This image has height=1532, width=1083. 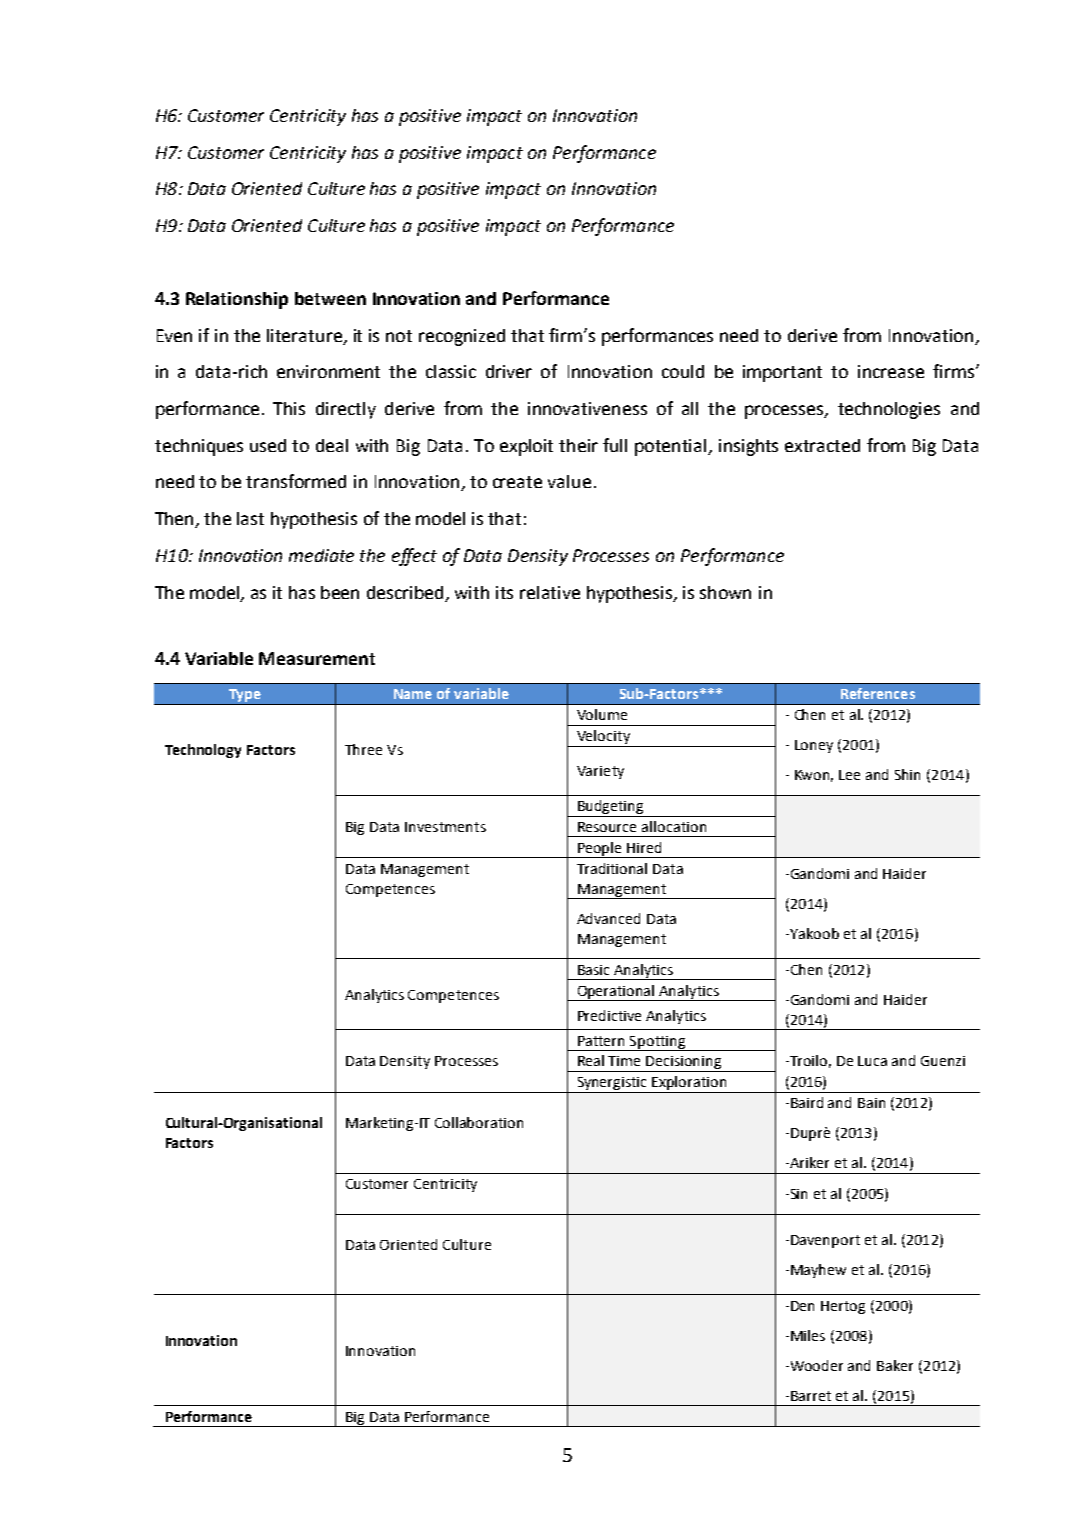 What do you see at coordinates (591, 1060) in the image?
I see `Real` at bounding box center [591, 1060].
